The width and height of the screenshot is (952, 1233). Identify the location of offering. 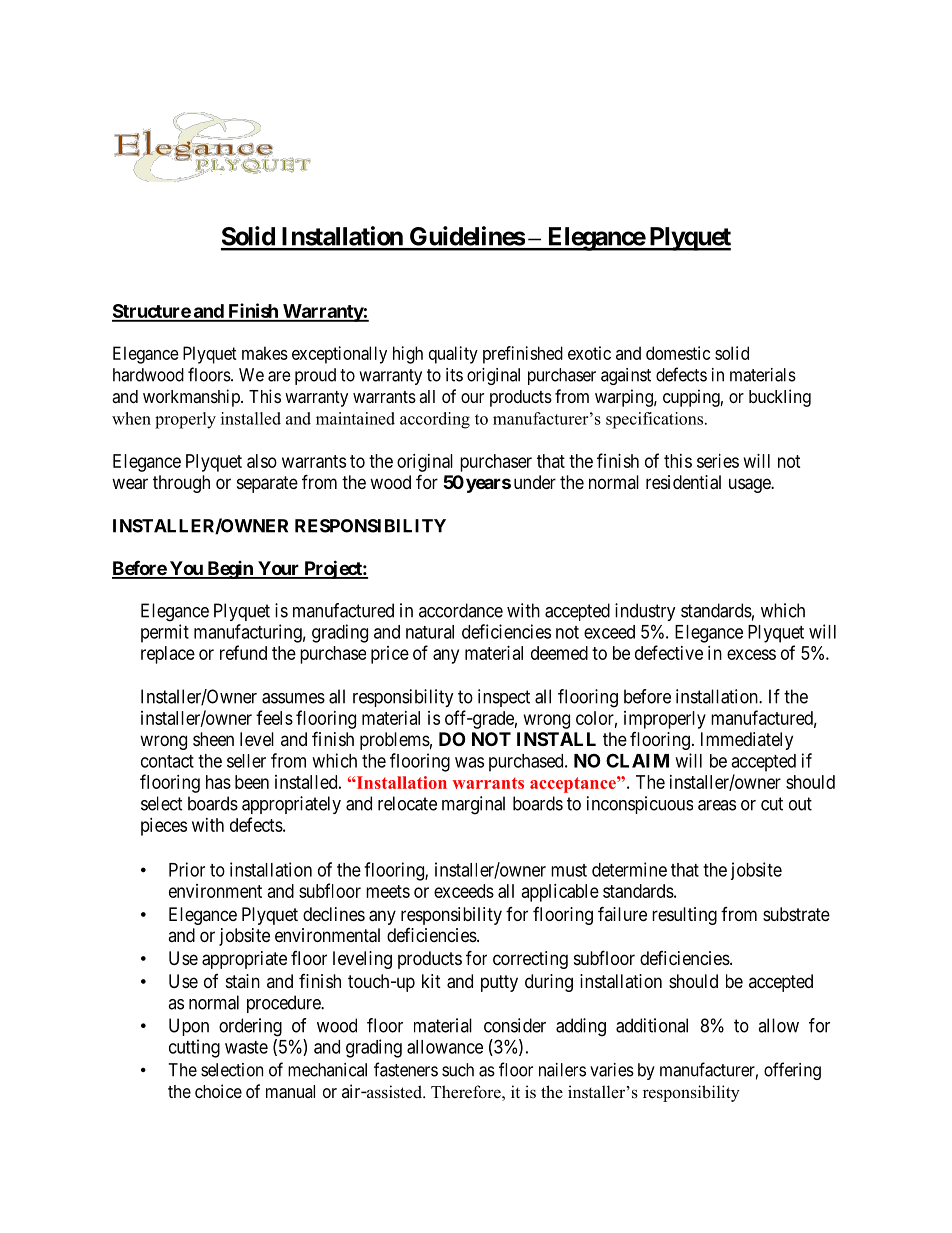
(792, 1071).
